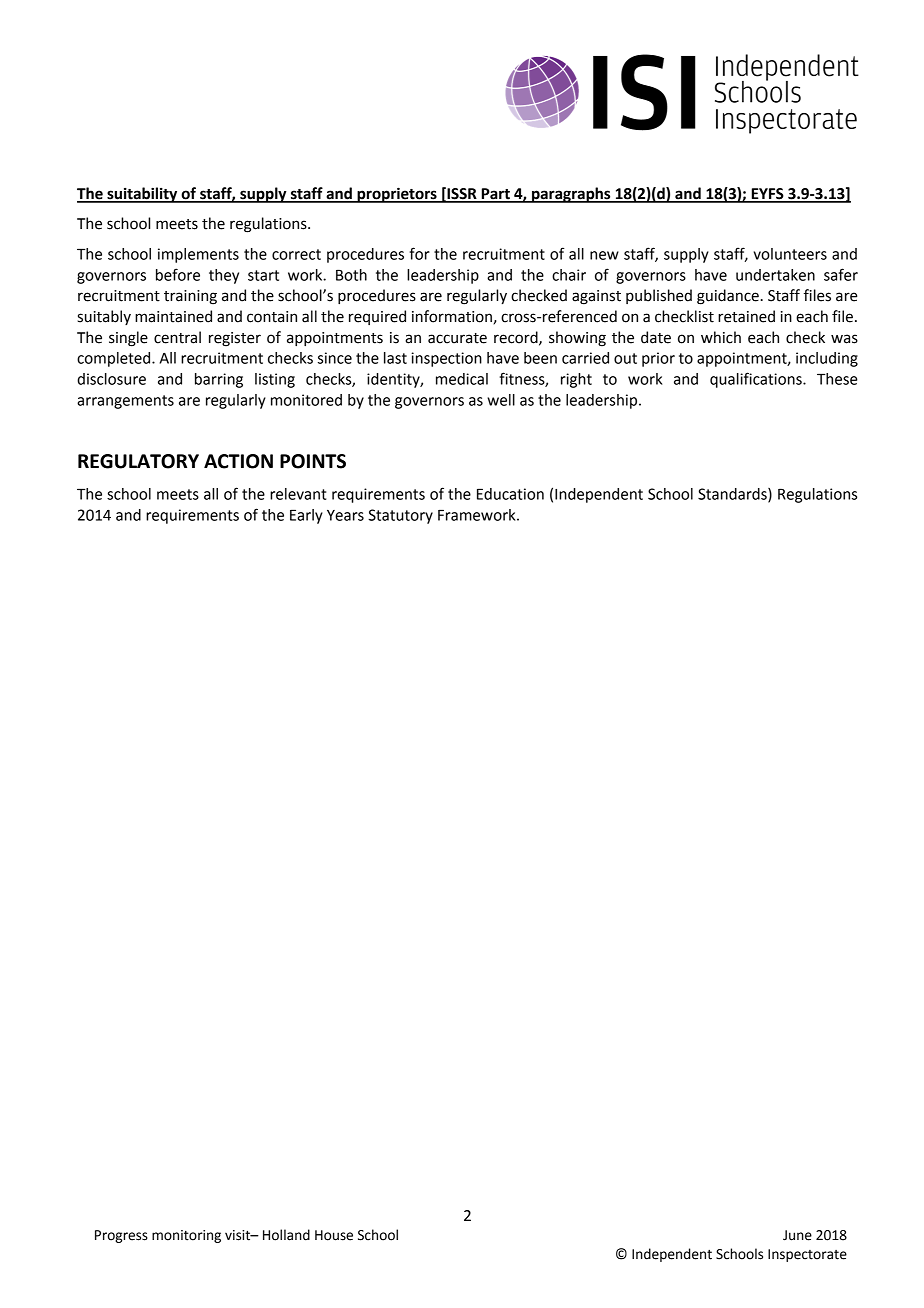 Image resolution: width=924 pixels, height=1308 pixels. Describe the element at coordinates (334, 1235) in the document. I see `House` at that location.
